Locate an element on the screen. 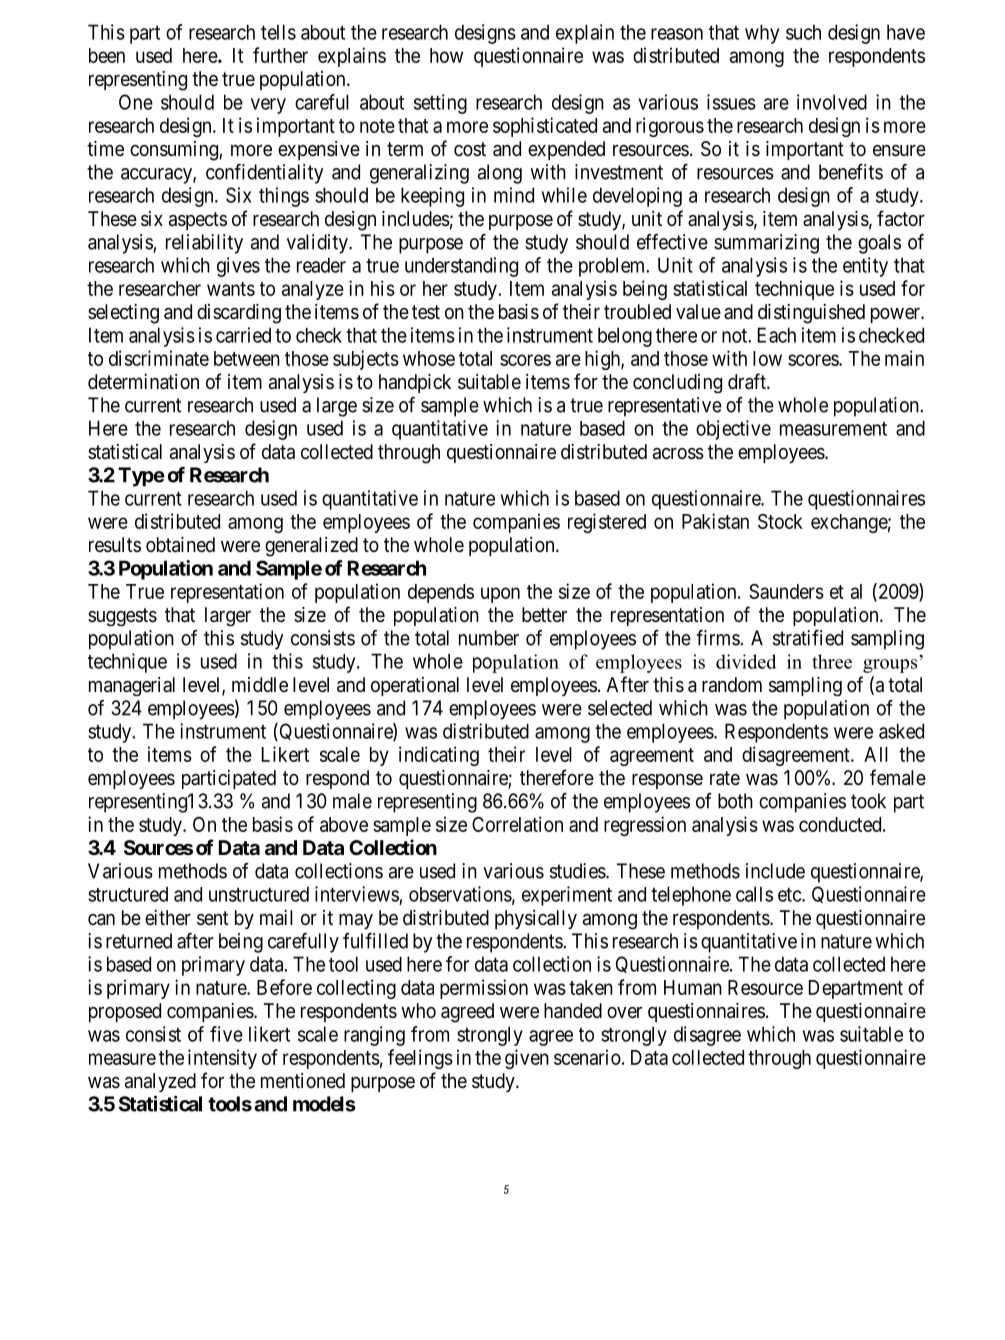 The width and height of the screenshot is (1005, 1340). how is located at coordinates (446, 55).
